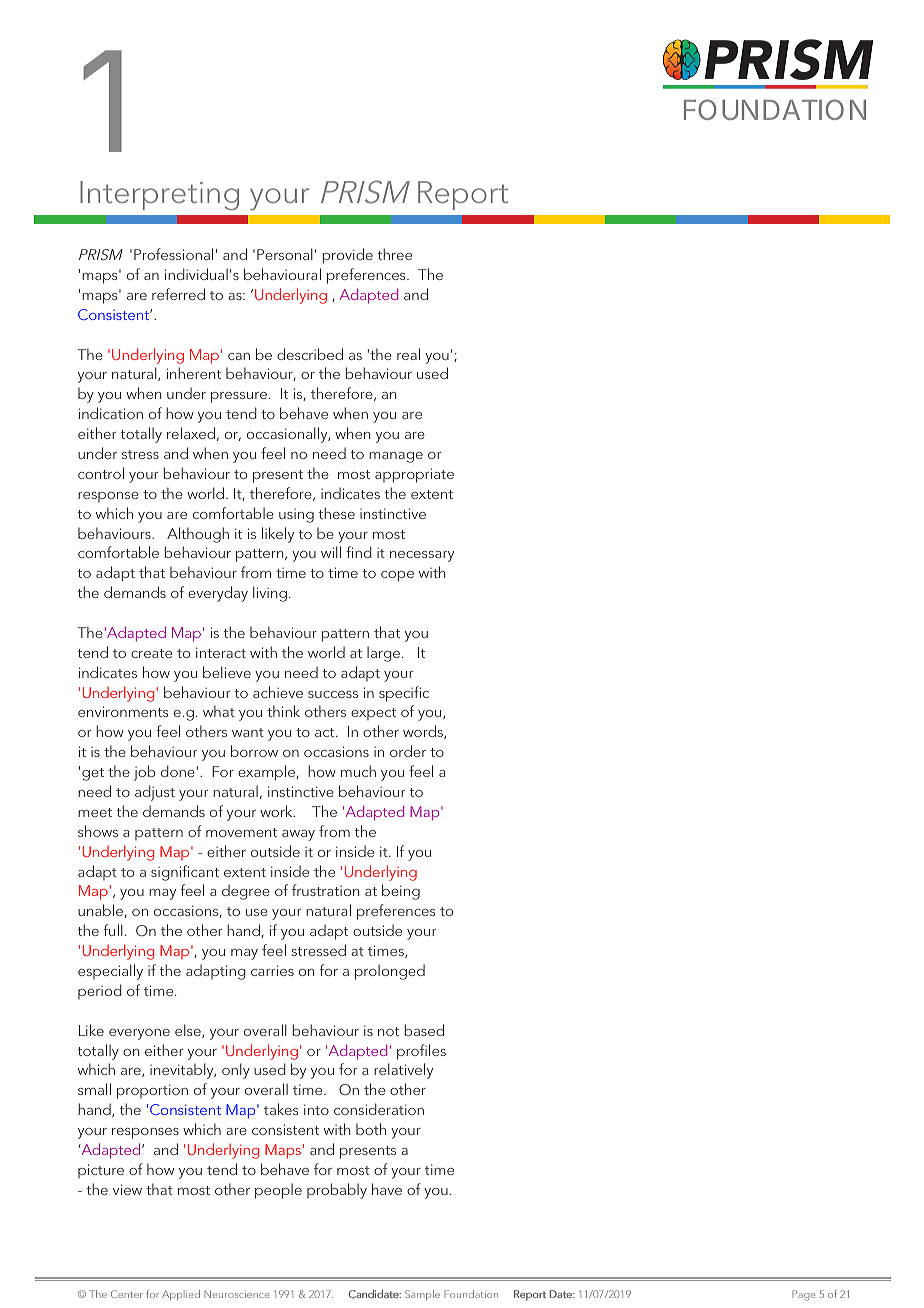  What do you see at coordinates (408, 751) in the screenshot?
I see `order` at bounding box center [408, 751].
